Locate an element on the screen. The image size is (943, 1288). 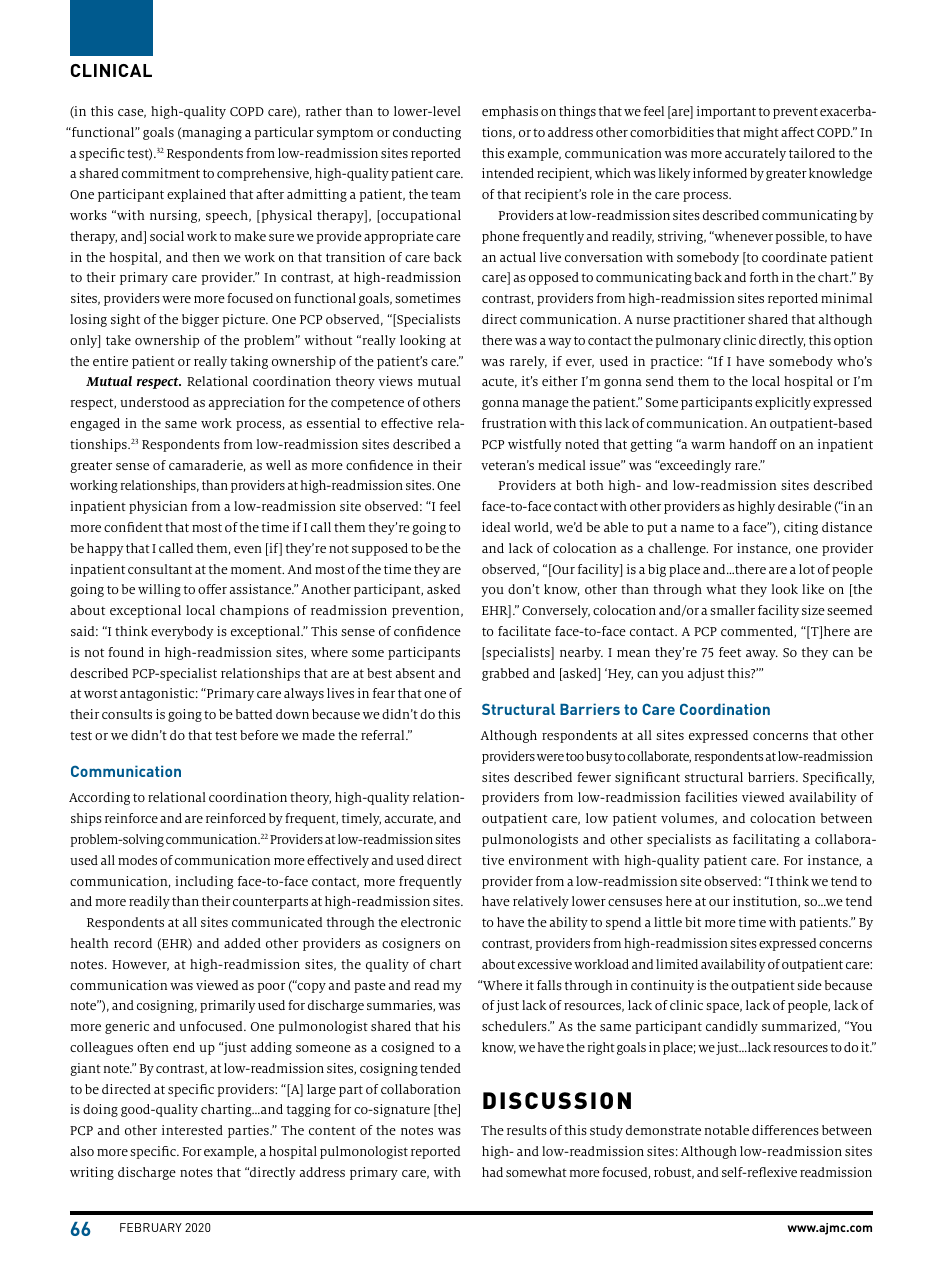
frustration is located at coordinates (514, 423).
